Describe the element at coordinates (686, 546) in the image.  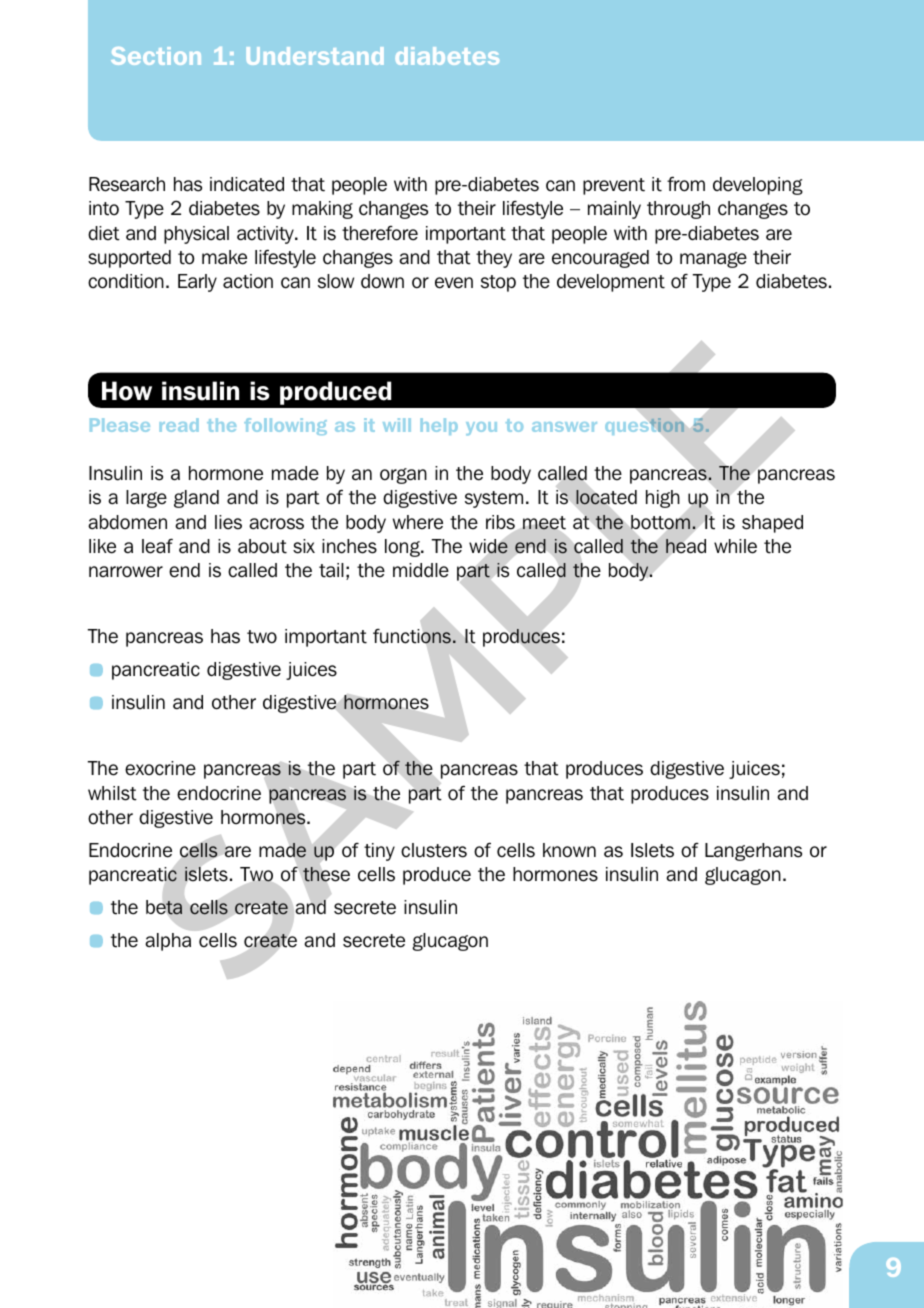
I see `head` at that location.
